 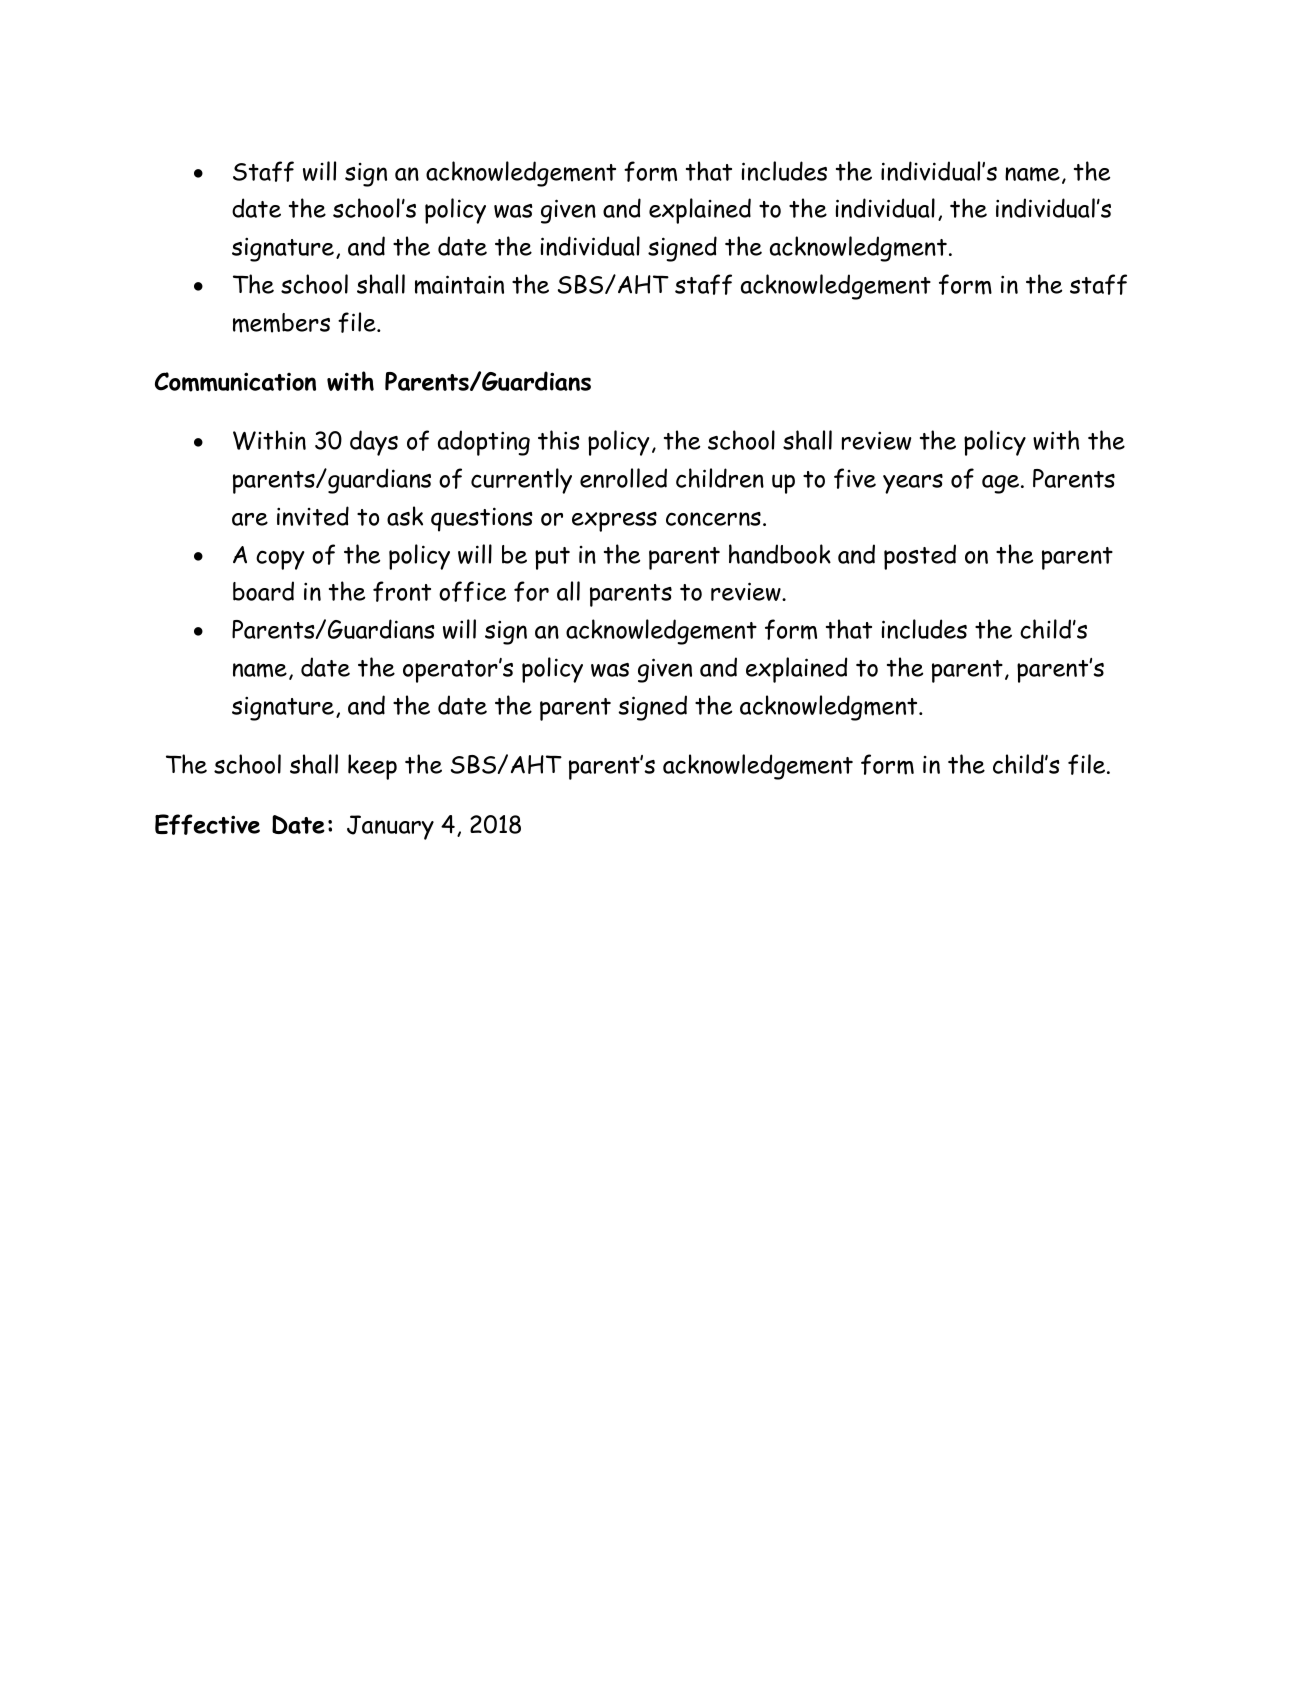 What do you see at coordinates (281, 323) in the screenshot?
I see `members` at bounding box center [281, 323].
